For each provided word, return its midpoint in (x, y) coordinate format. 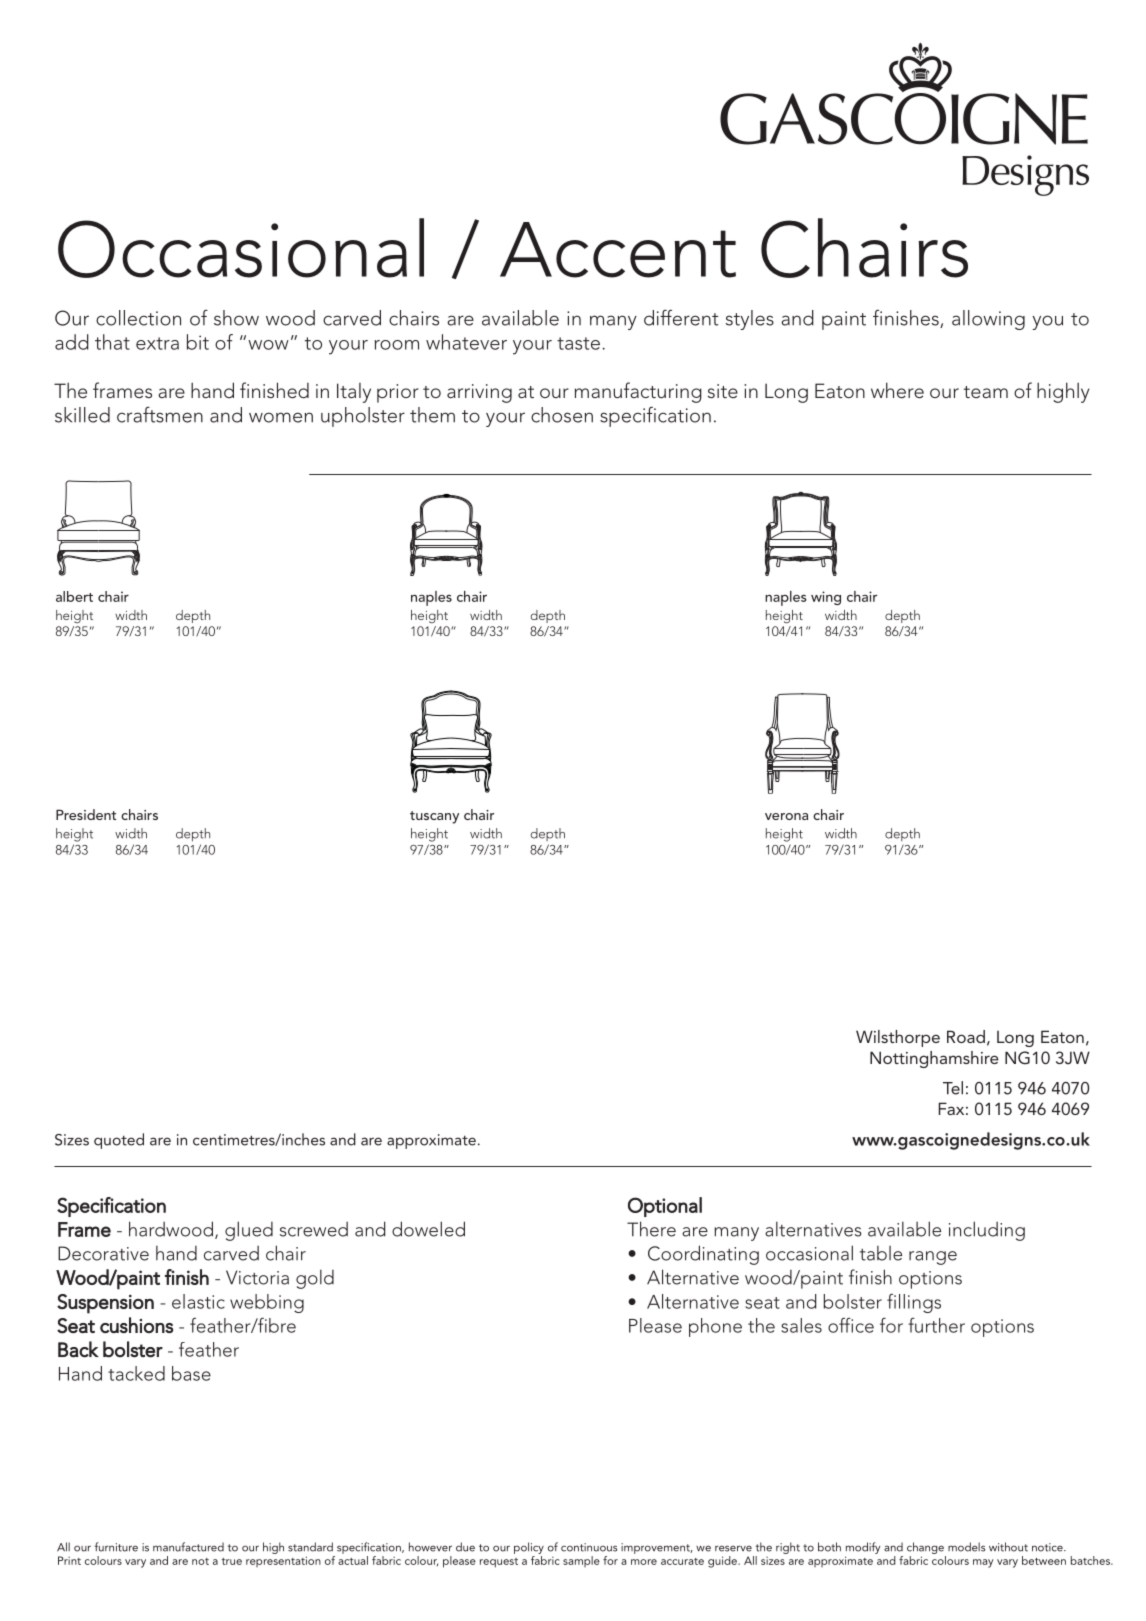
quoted (119, 1141)
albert (74, 596)
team (986, 392)
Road (966, 1036)
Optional (665, 1207)
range (933, 1258)
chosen (562, 415)
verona (786, 816)
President (86, 814)
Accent (618, 250)
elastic (198, 1301)
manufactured (188, 1547)
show (236, 318)
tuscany (434, 817)
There (651, 1229)
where (897, 390)
